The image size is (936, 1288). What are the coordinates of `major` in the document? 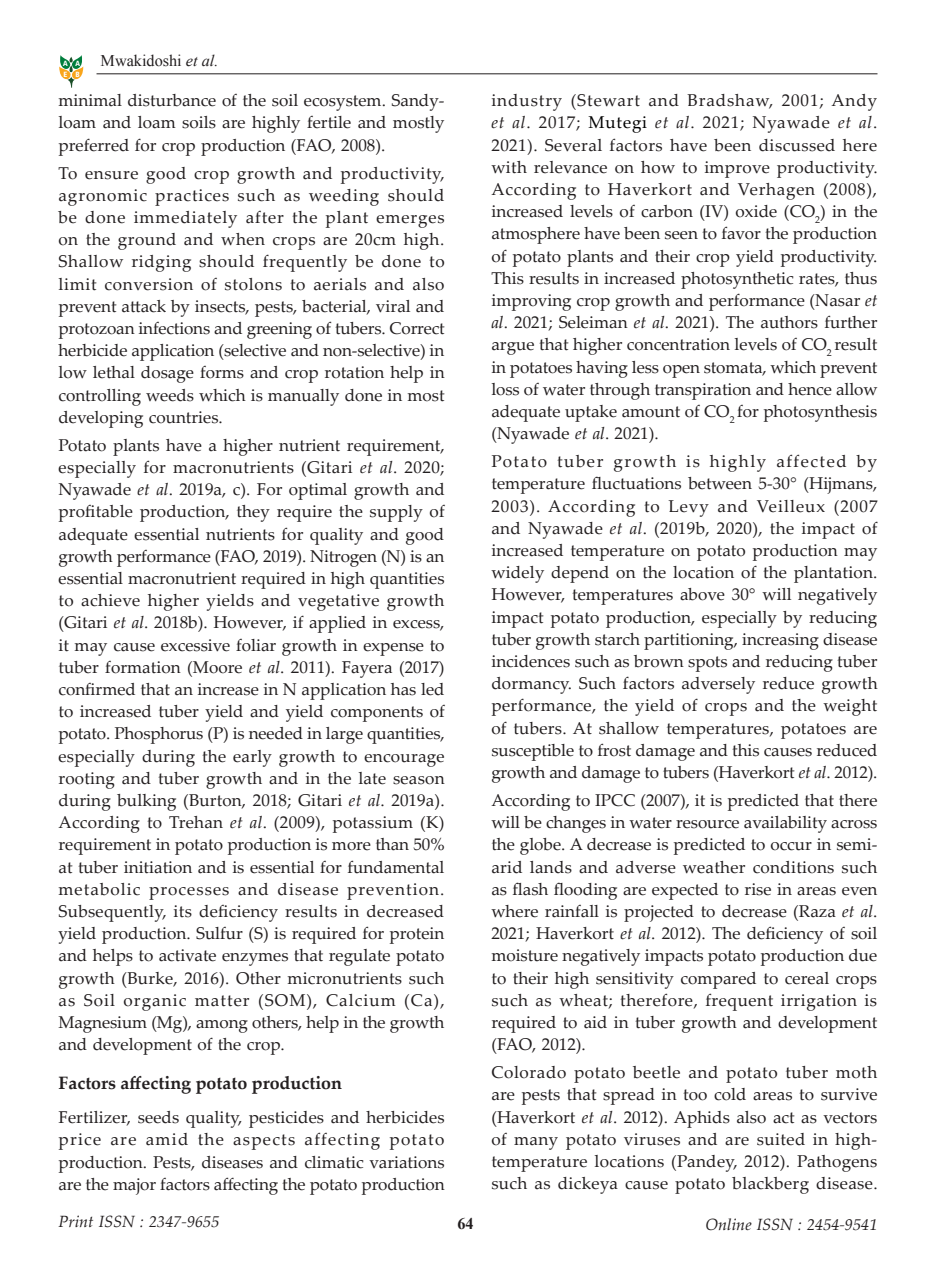 It's located at (134, 1186).
